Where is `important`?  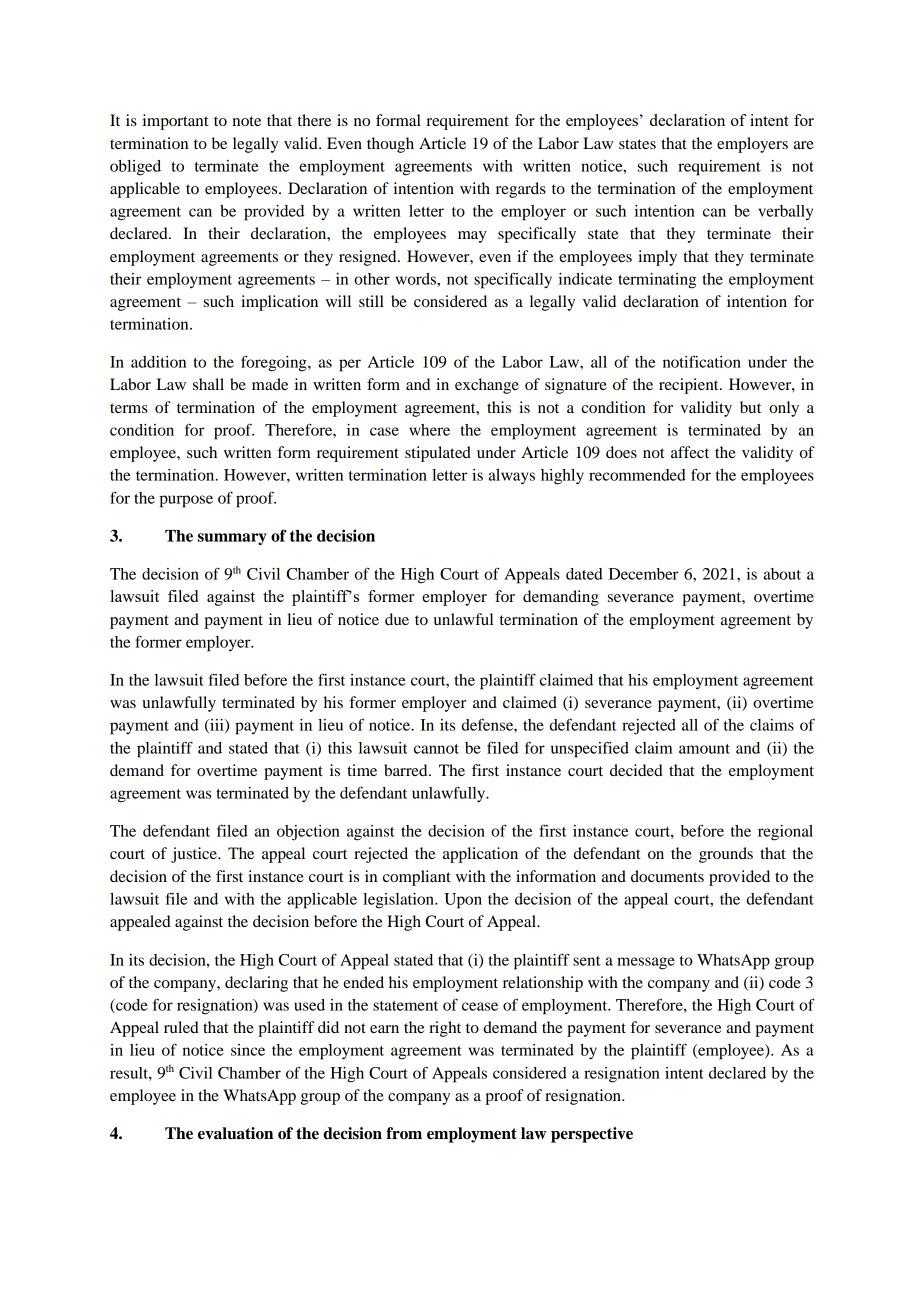
important is located at coordinates (175, 122).
